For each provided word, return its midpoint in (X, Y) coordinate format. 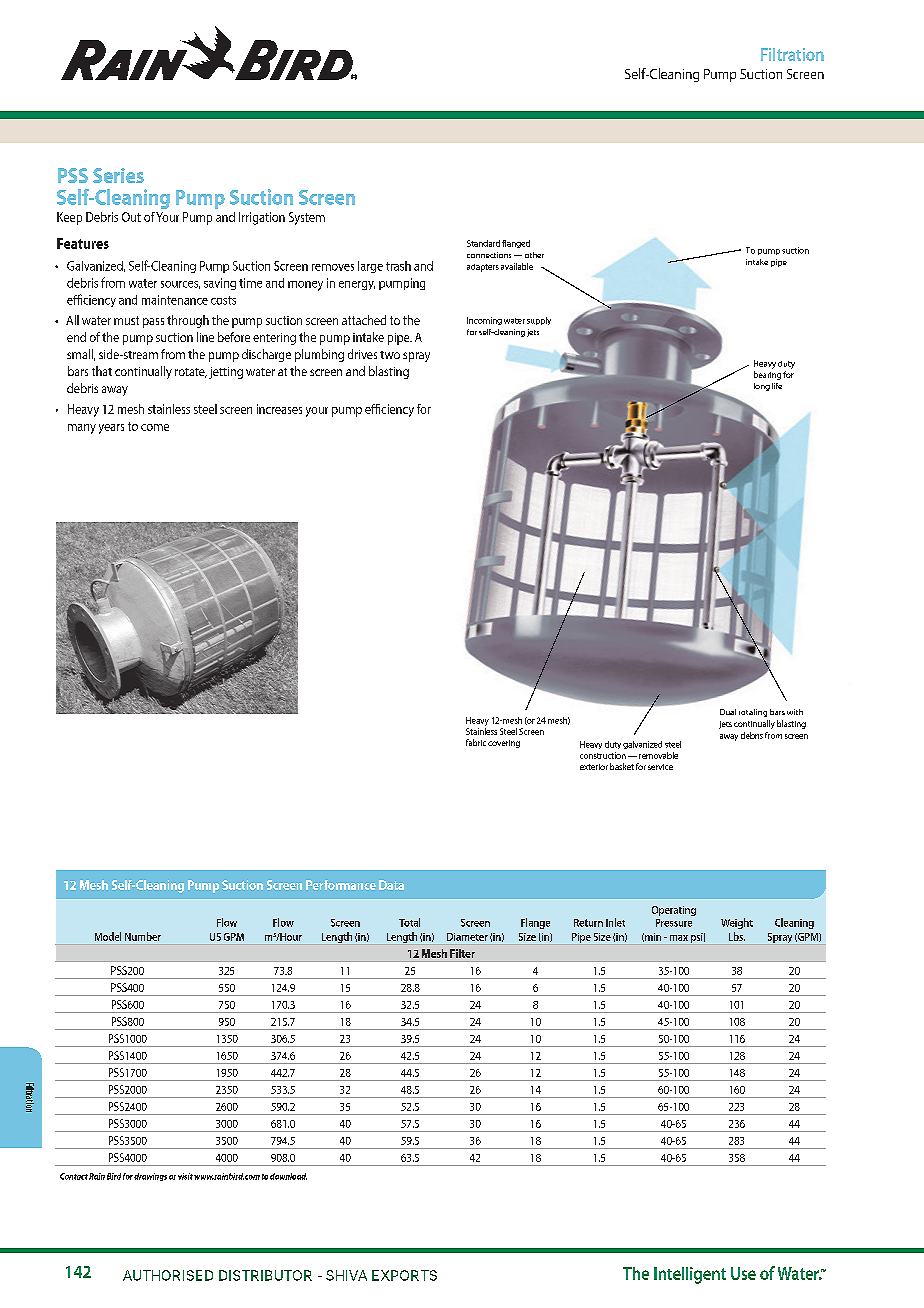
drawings (150, 1177)
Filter (462, 953)
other (534, 255)
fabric (476, 742)
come (155, 427)
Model (108, 936)
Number (143, 936)
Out (131, 217)
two (390, 355)
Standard (483, 243)
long (762, 387)
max (679, 938)
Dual (728, 712)
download (288, 1176)
